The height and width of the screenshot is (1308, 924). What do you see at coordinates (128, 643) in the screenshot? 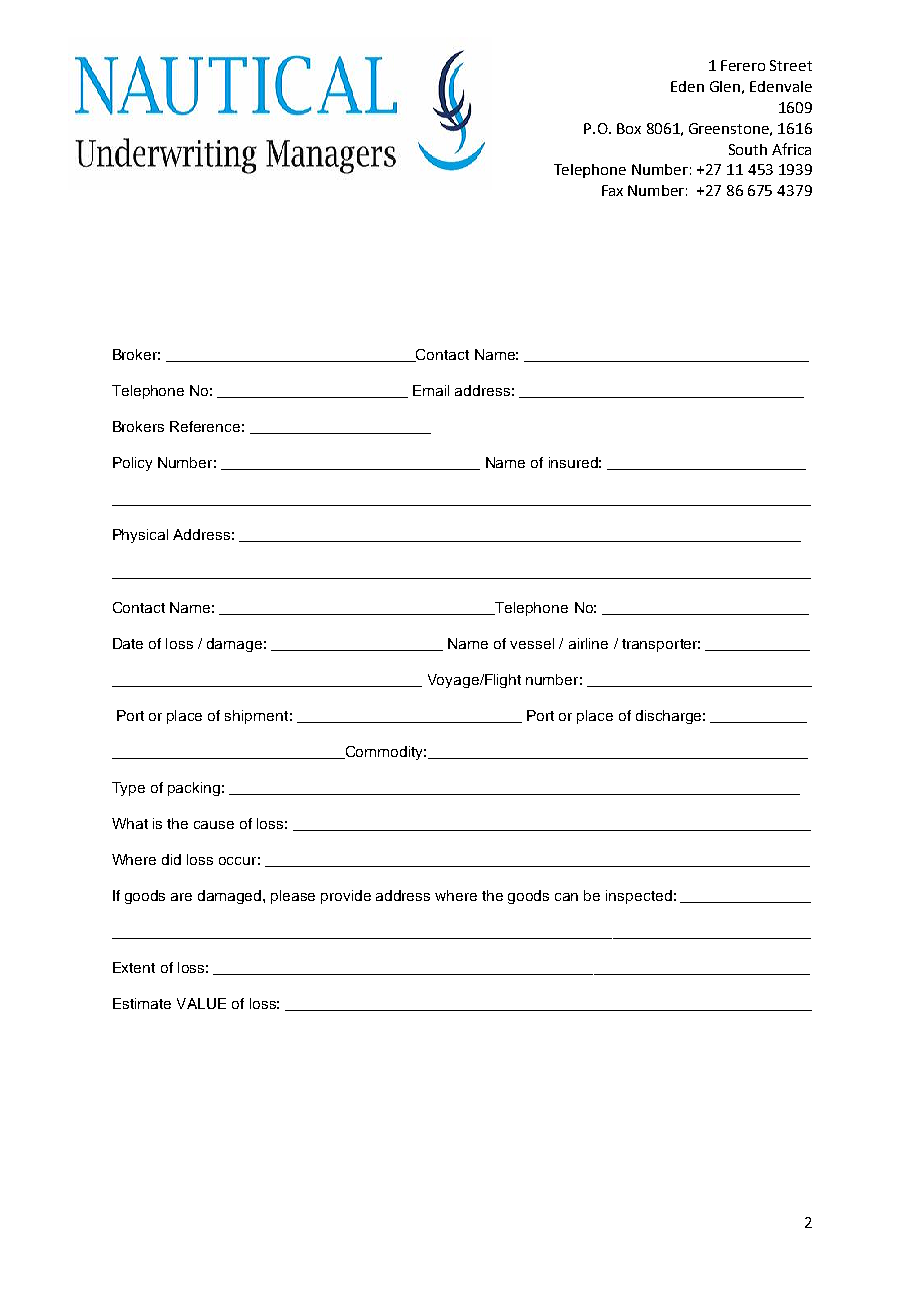
I see `Date` at bounding box center [128, 643].
